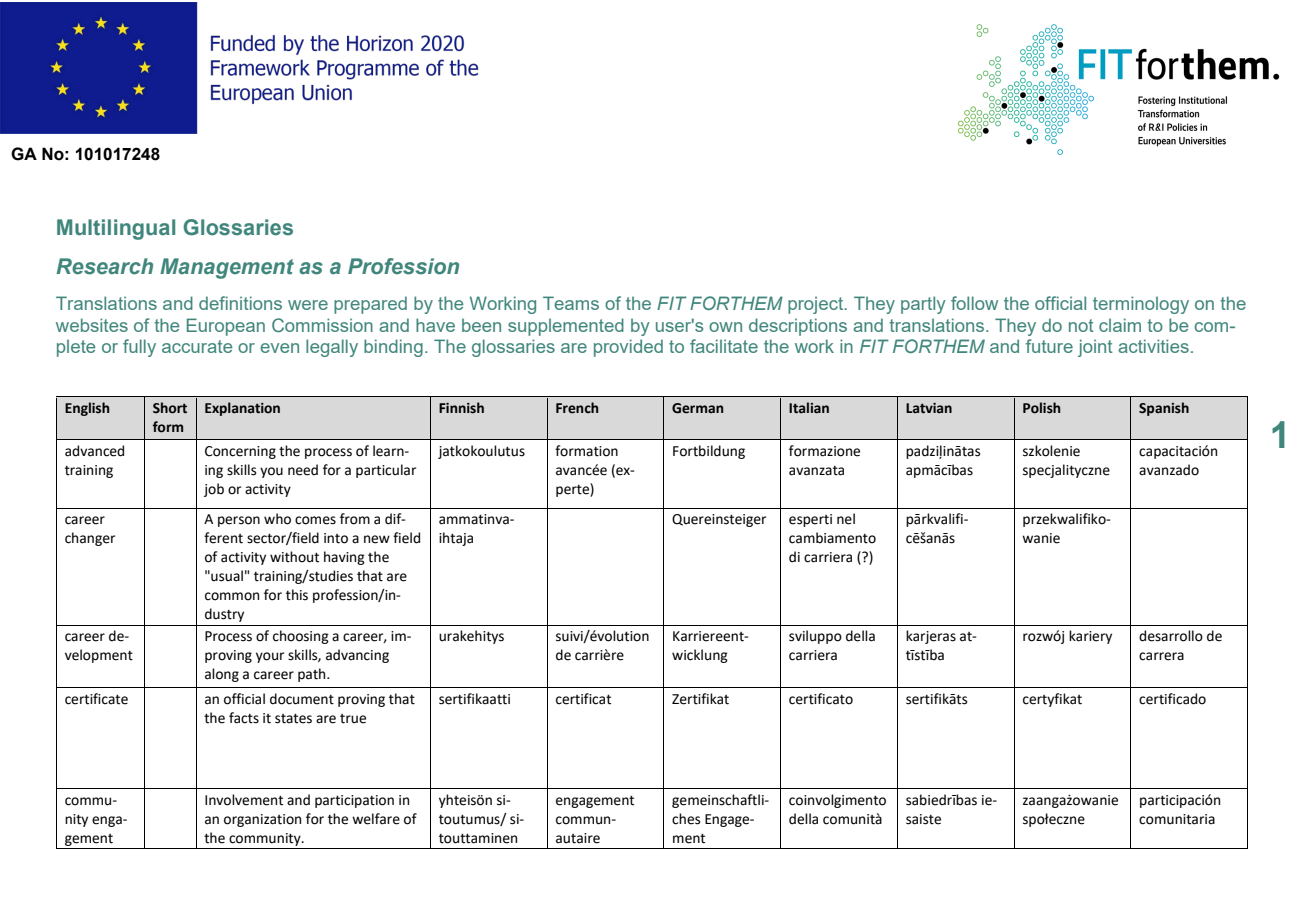 Image resolution: width=1308 pixels, height=924 pixels. What do you see at coordinates (232, 596) in the screenshot?
I see `common` at bounding box center [232, 596].
